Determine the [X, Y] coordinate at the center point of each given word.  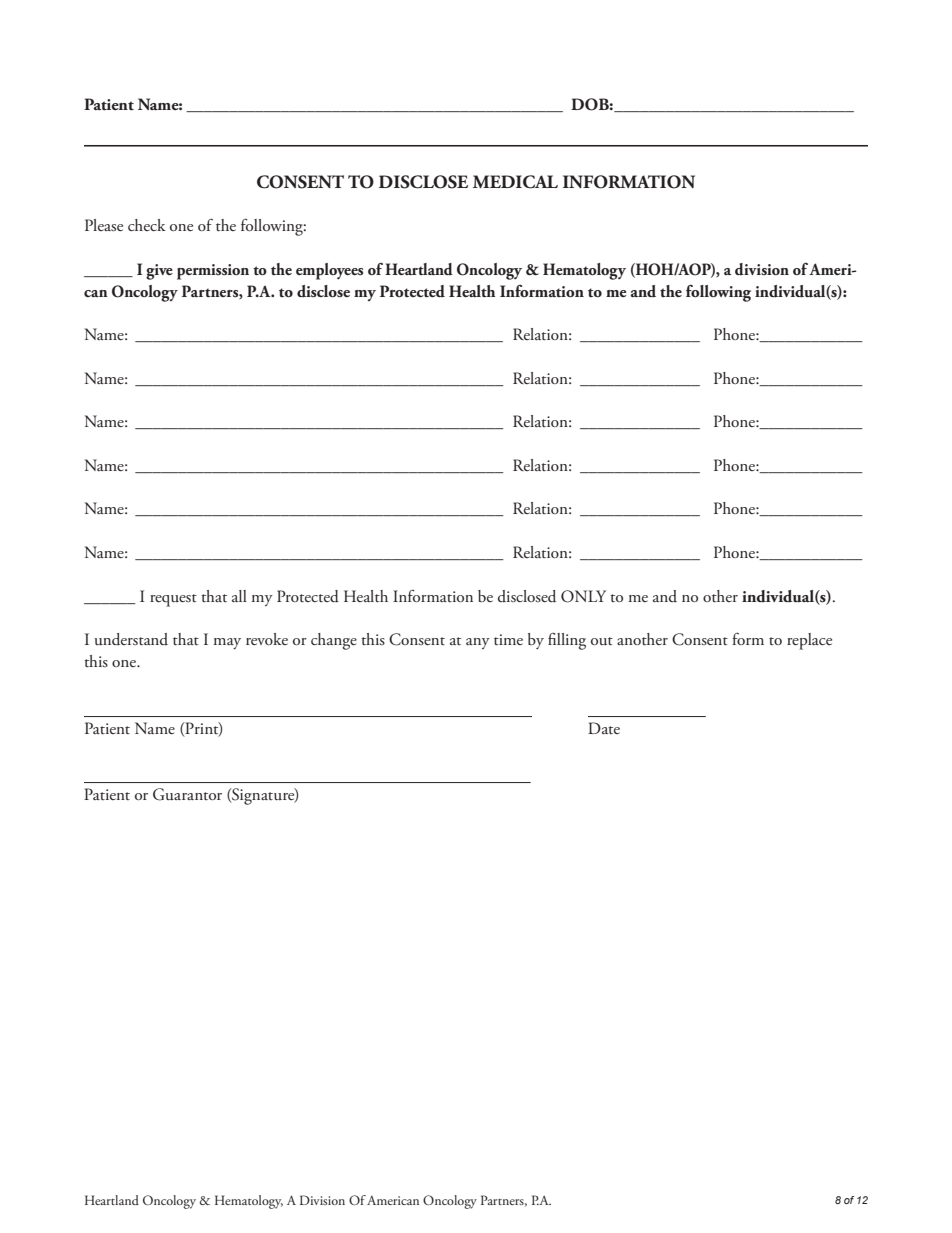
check [147, 225]
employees [329, 271]
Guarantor [187, 794]
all [239, 596]
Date [604, 728]
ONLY [583, 596]
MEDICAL [515, 182]
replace [809, 641]
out [602, 641]
